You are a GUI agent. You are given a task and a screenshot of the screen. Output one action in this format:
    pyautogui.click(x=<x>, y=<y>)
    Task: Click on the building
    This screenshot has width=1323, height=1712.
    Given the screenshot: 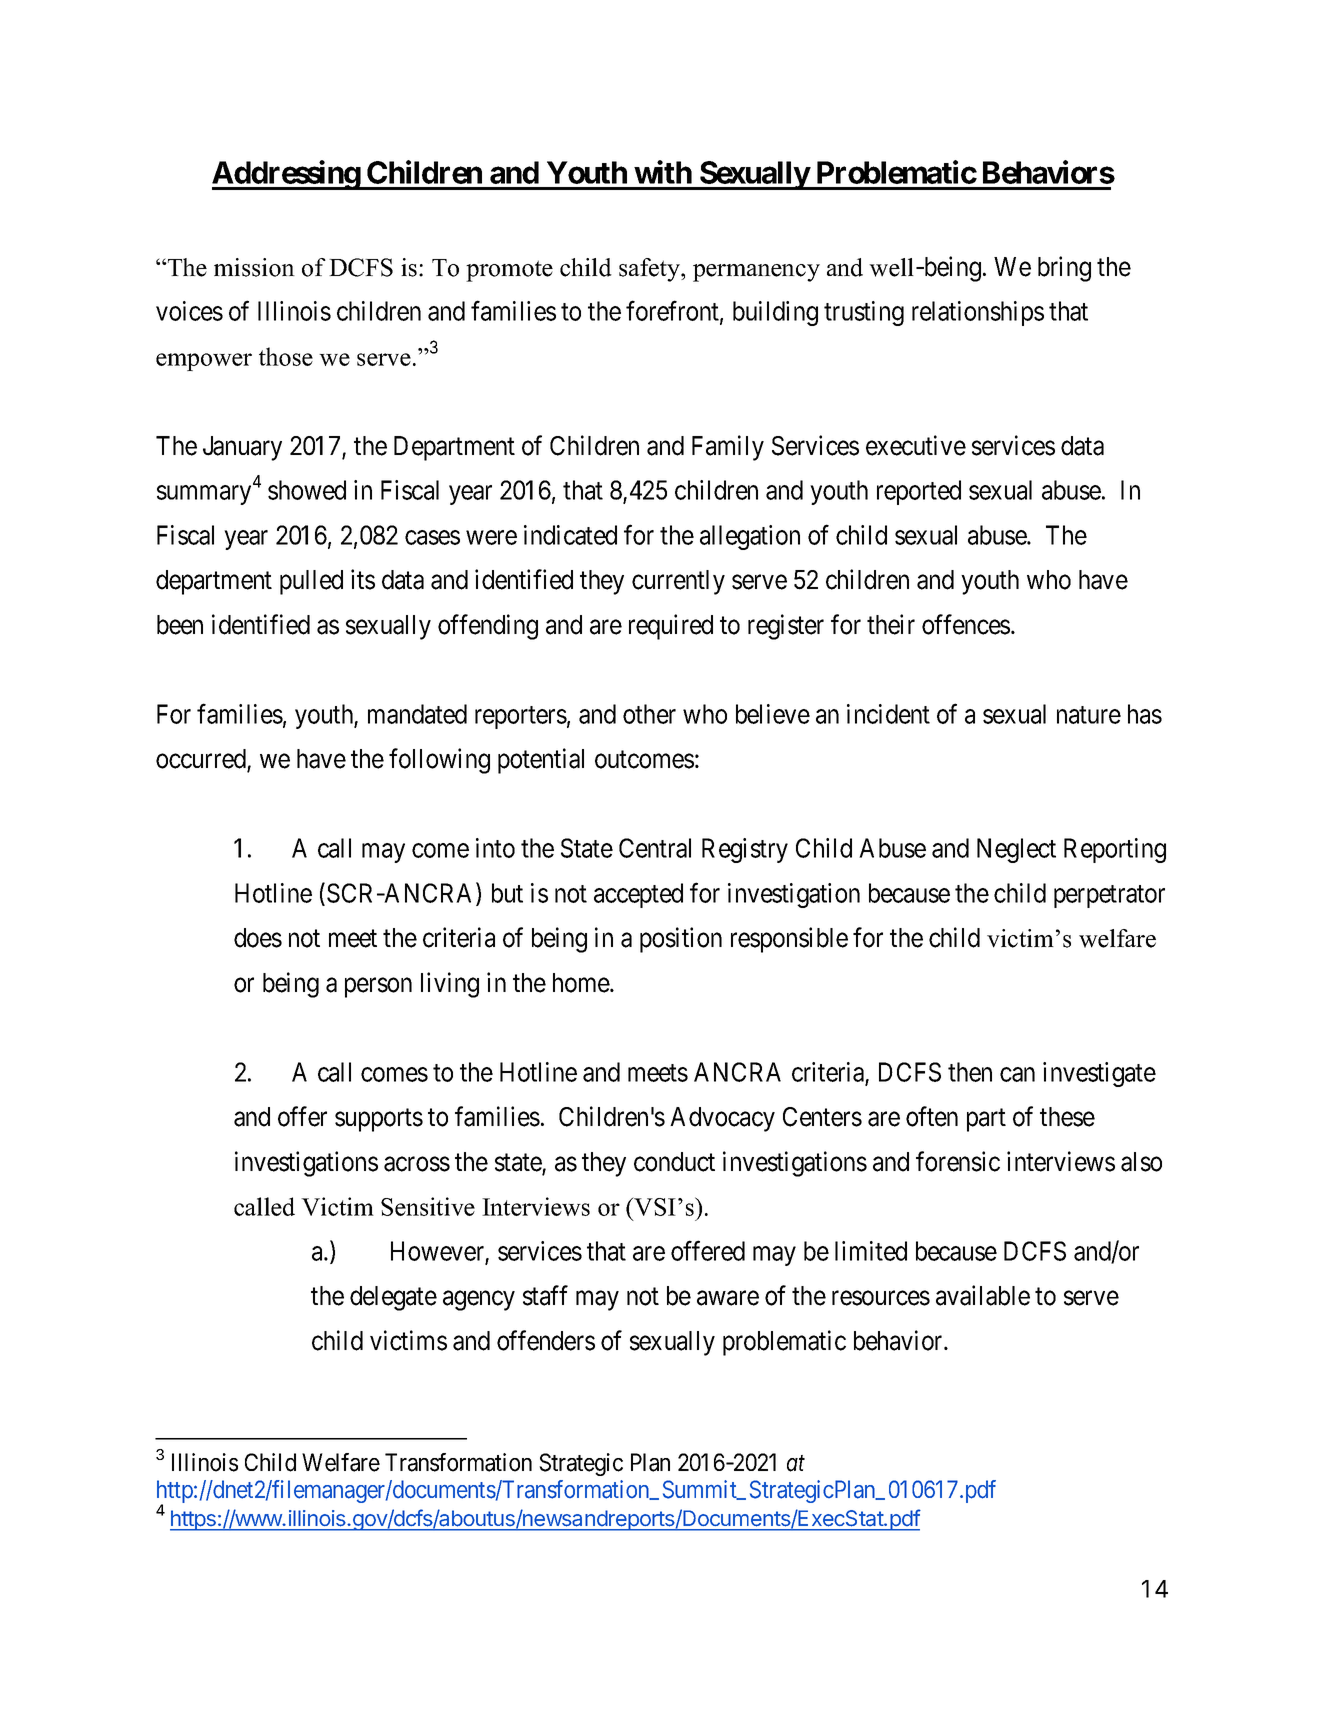 What is the action you would take?
    pyautogui.click(x=775, y=313)
